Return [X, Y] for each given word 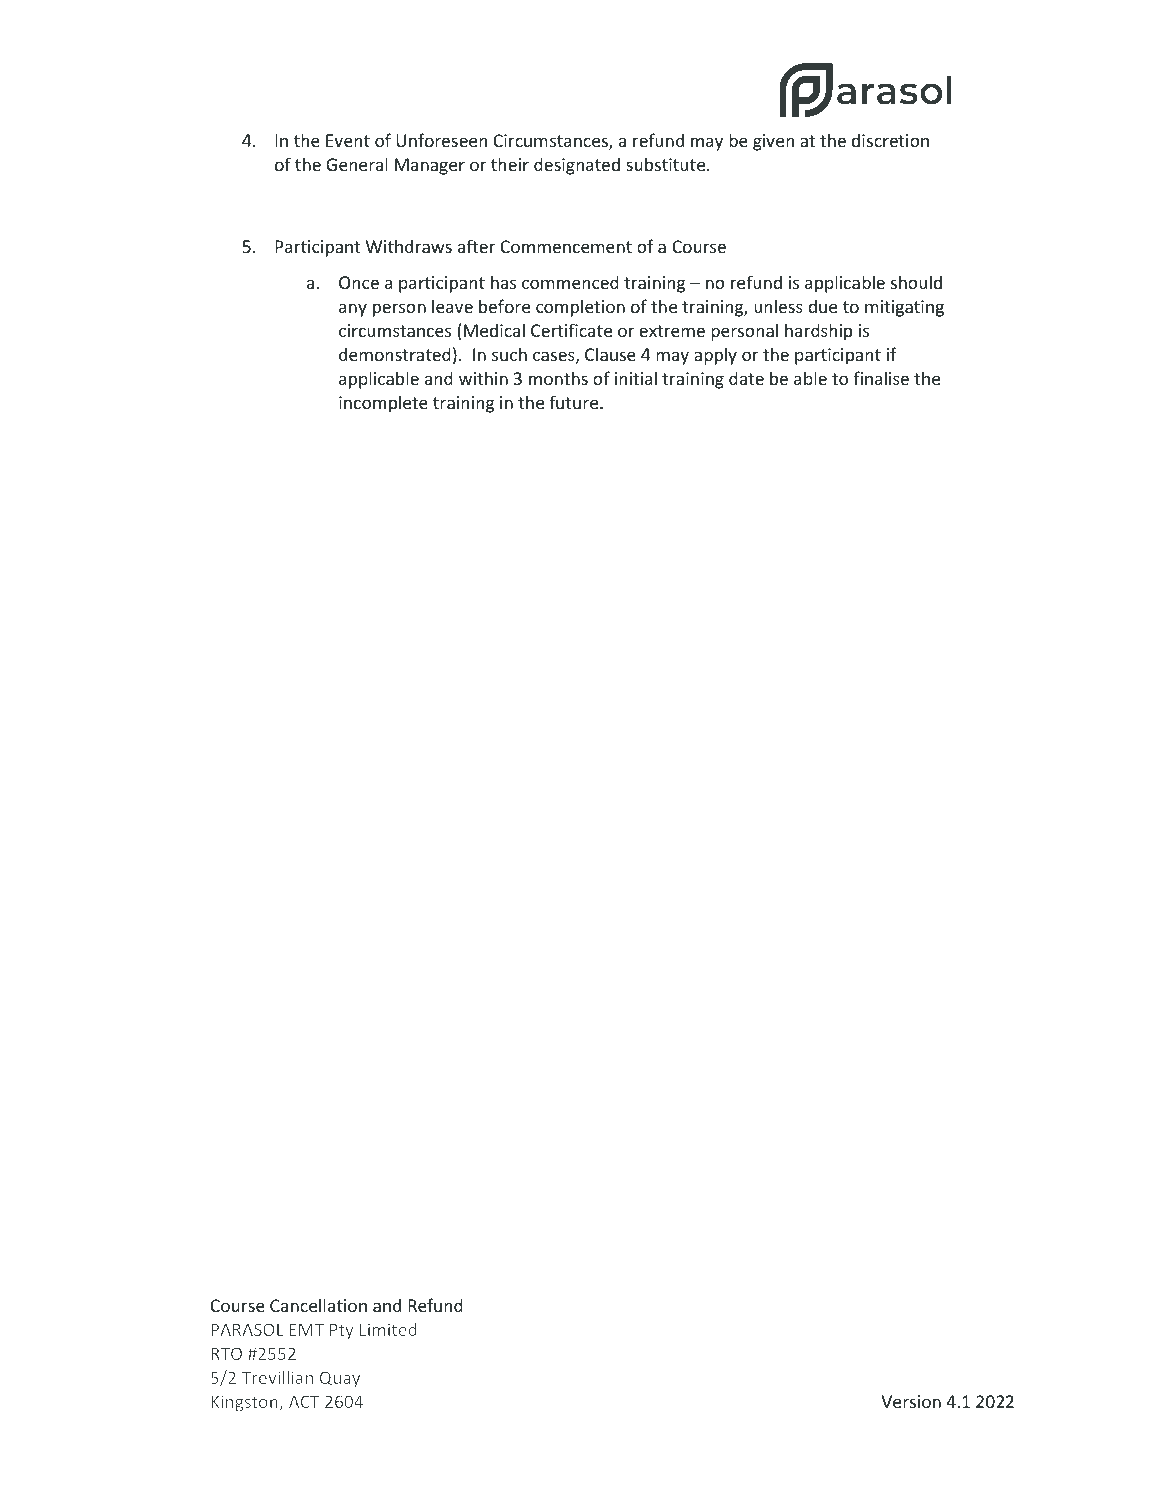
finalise [881, 378]
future [575, 402]
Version [911, 1401]
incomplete [383, 404]
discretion [890, 140]
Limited [388, 1329]
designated [577, 166]
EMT [307, 1329]
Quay [340, 1379]
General [357, 164]
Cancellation [318, 1305]
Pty [342, 1331]
